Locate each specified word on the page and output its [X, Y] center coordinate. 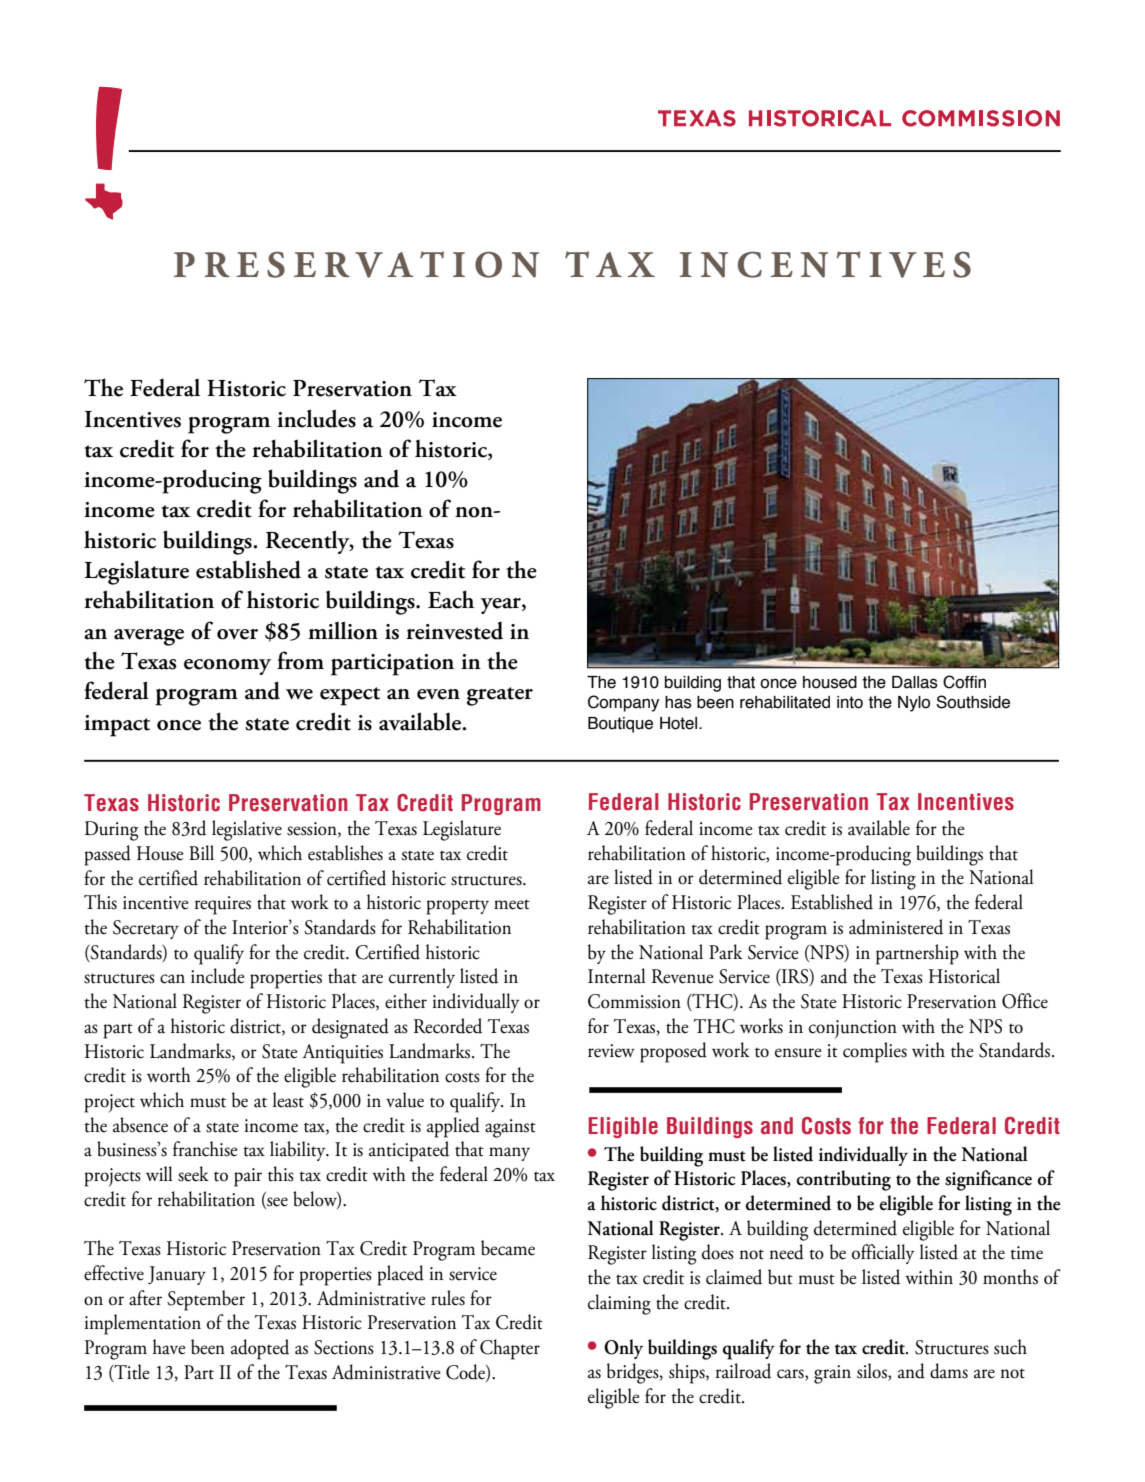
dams [949, 1371]
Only [623, 1349]
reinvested [454, 631]
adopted [260, 1349]
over [237, 634]
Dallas [915, 682]
